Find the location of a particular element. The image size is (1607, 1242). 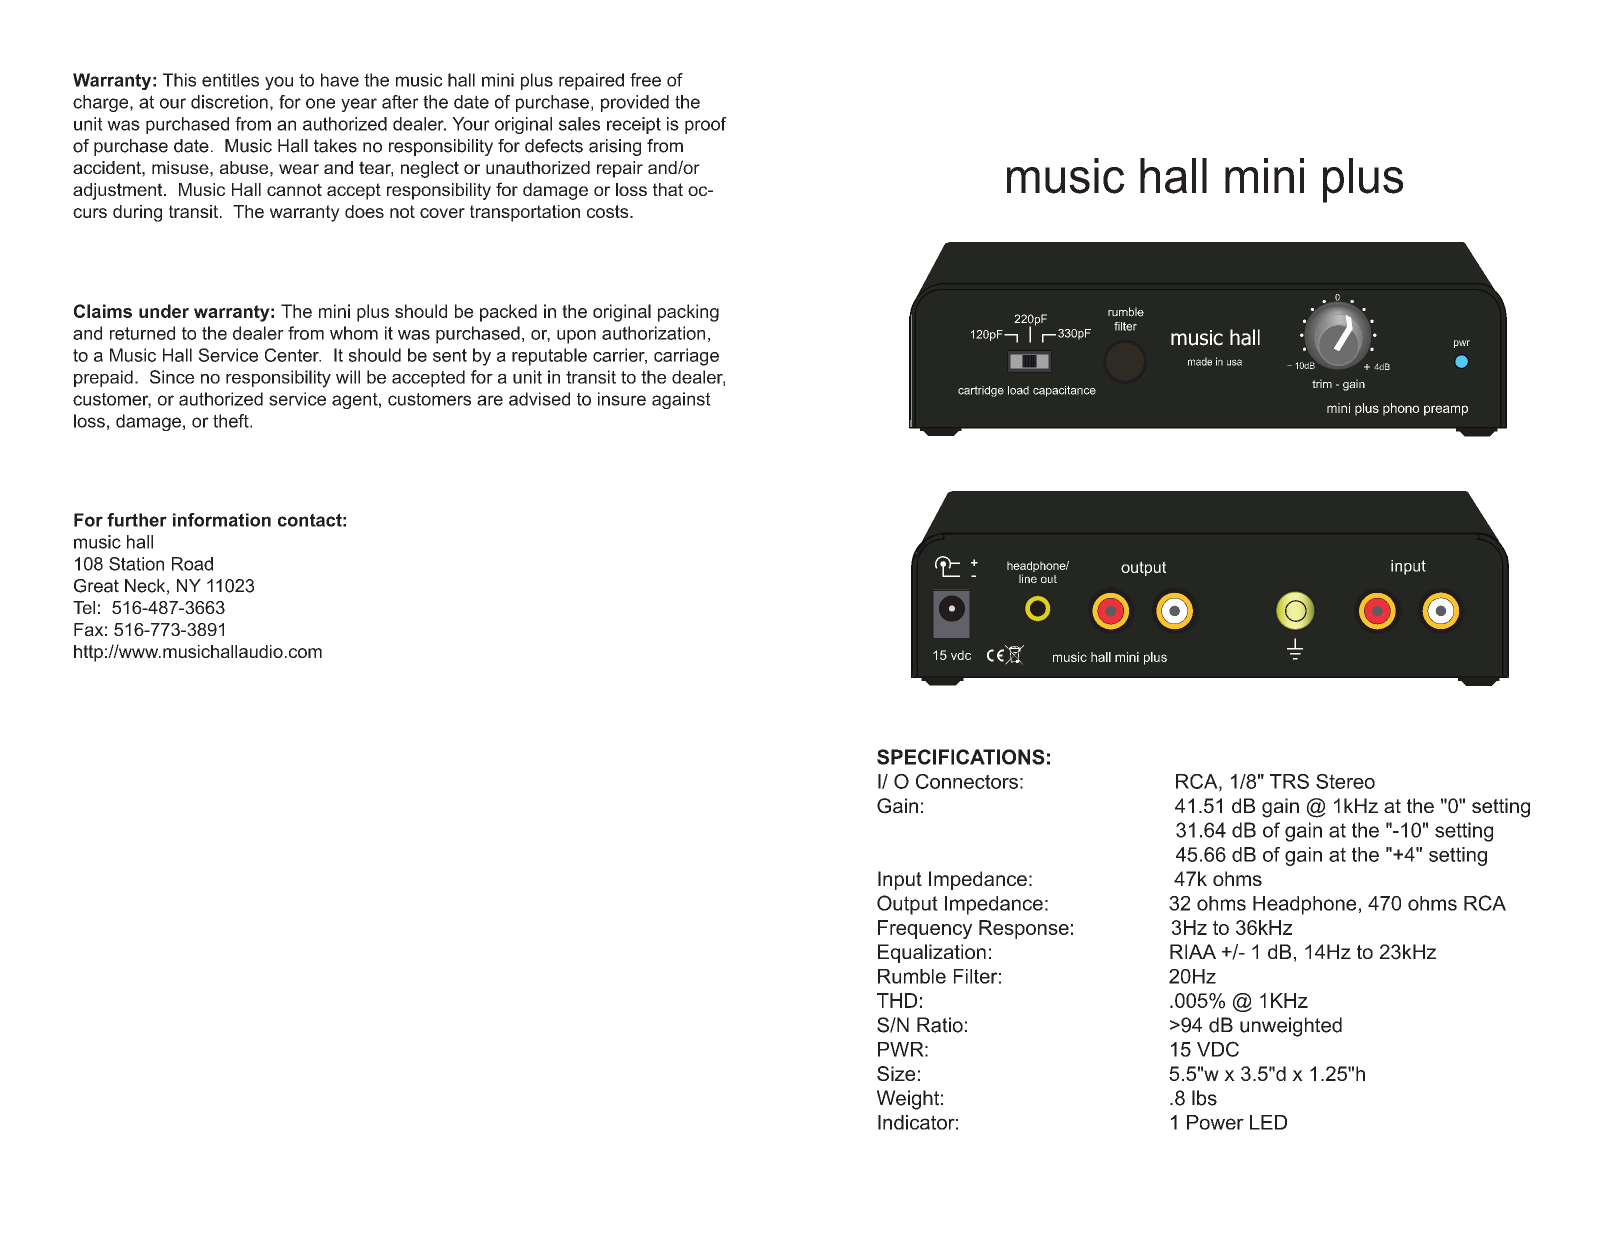

Road is located at coordinates (192, 564).
